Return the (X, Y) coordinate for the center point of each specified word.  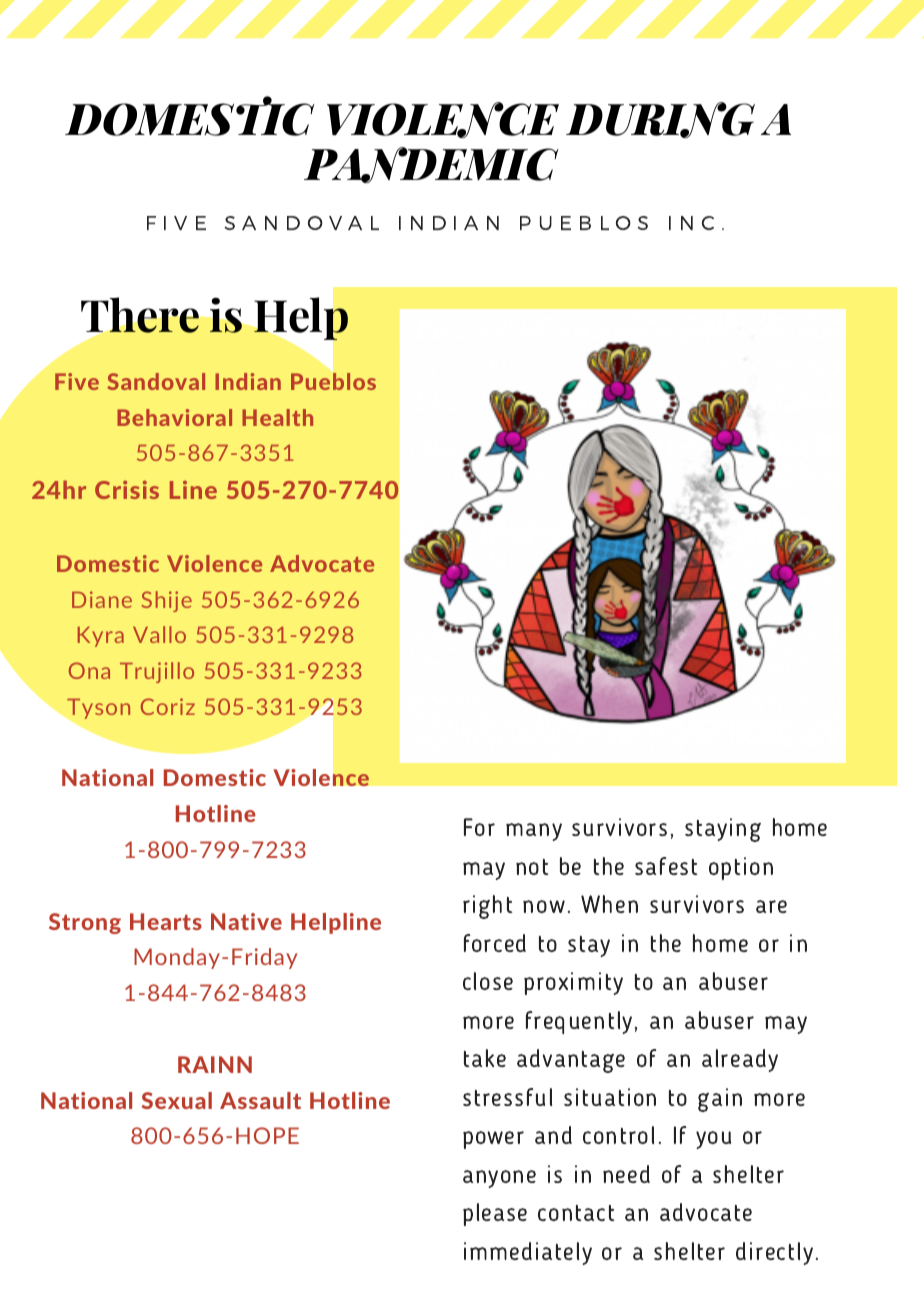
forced (495, 943)
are (771, 906)
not (532, 867)
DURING (660, 120)
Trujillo (157, 672)
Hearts (166, 921)
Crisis (127, 489)
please (495, 1214)
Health (277, 417)
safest (666, 866)
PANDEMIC (431, 165)
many (534, 832)
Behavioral (174, 417)
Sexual (177, 1100)
